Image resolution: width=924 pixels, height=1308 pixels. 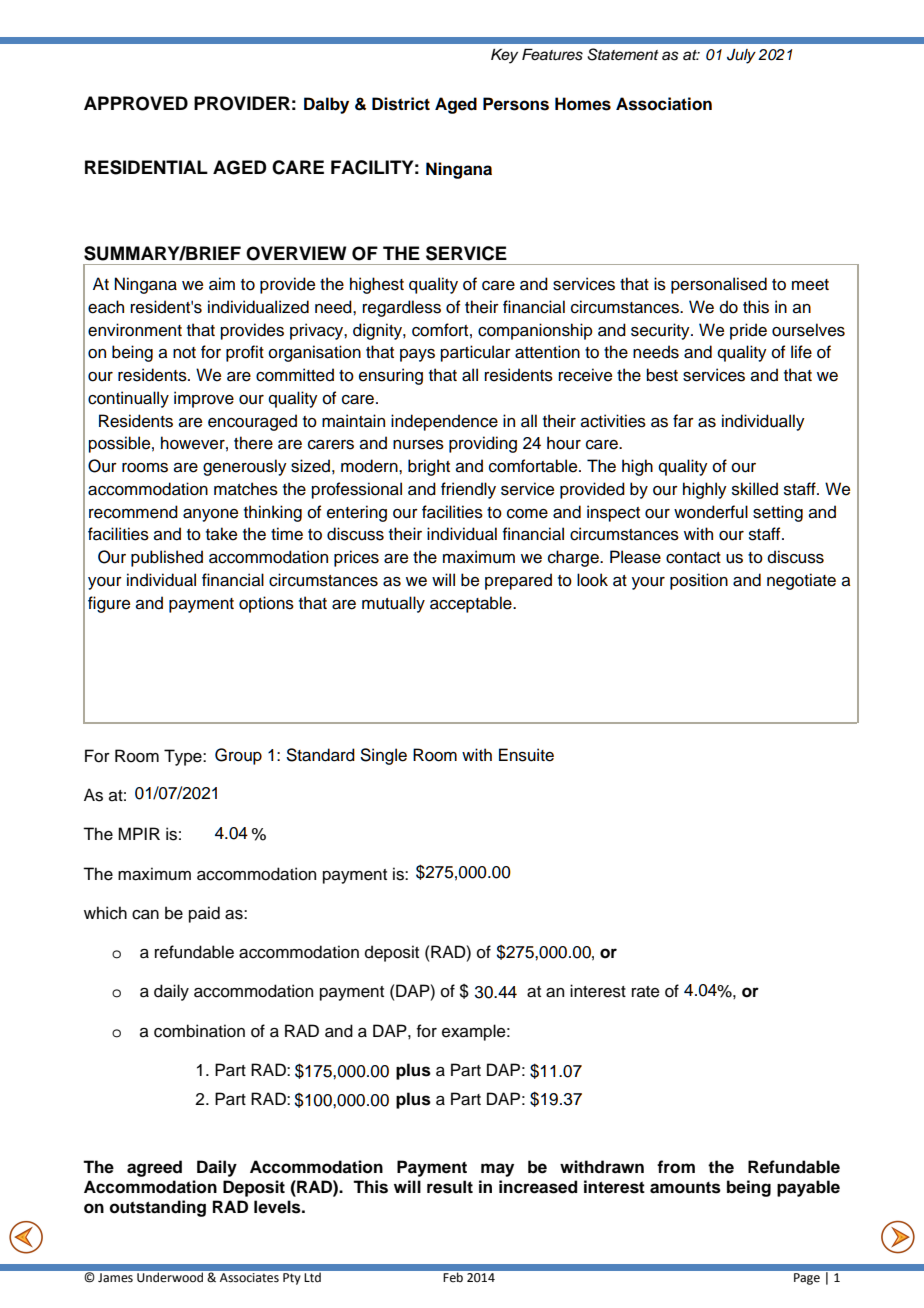 What do you see at coordinates (623, 54) in the screenshot?
I see `Statement` at bounding box center [623, 54].
